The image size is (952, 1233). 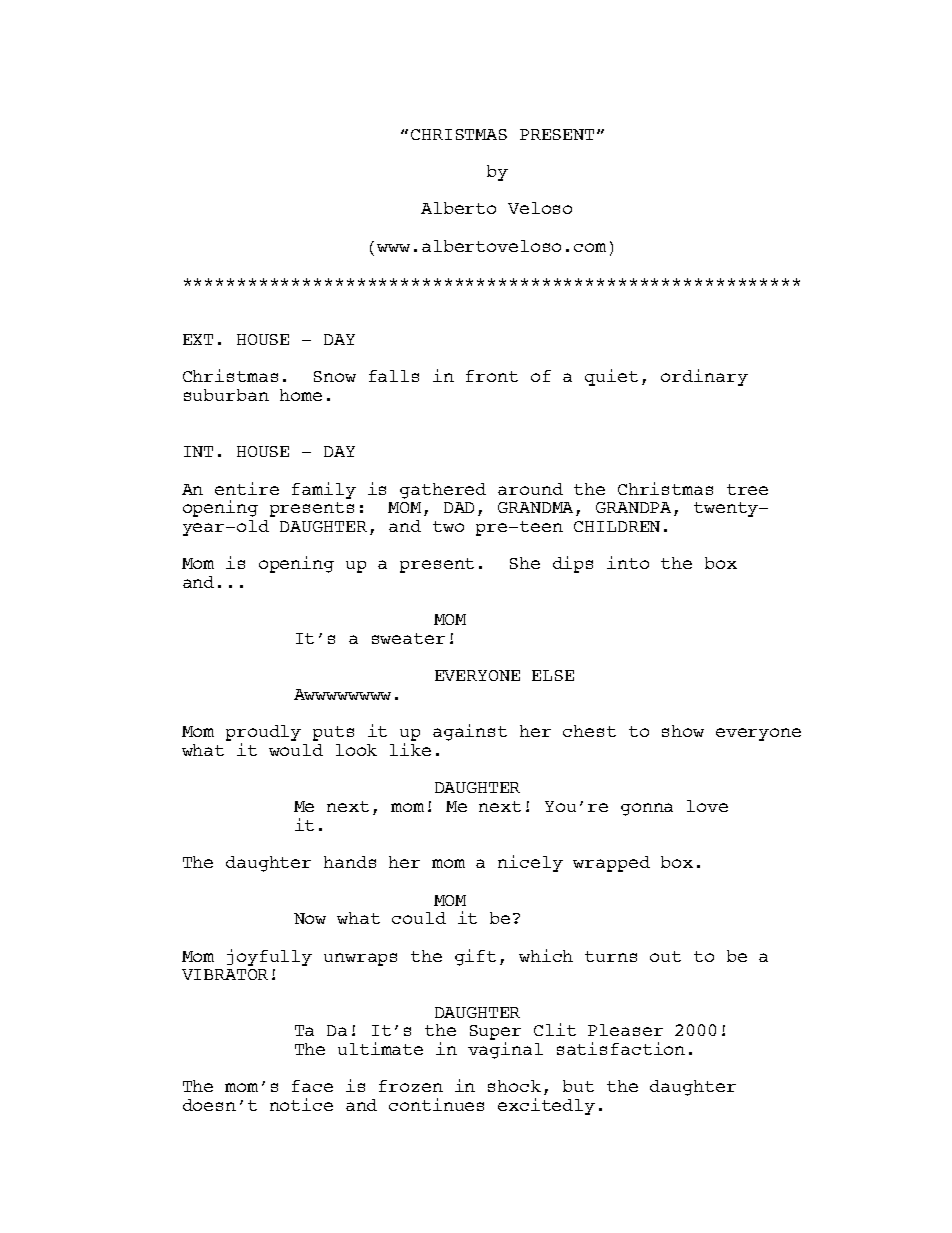 I want to click on face, so click(x=312, y=1086).
